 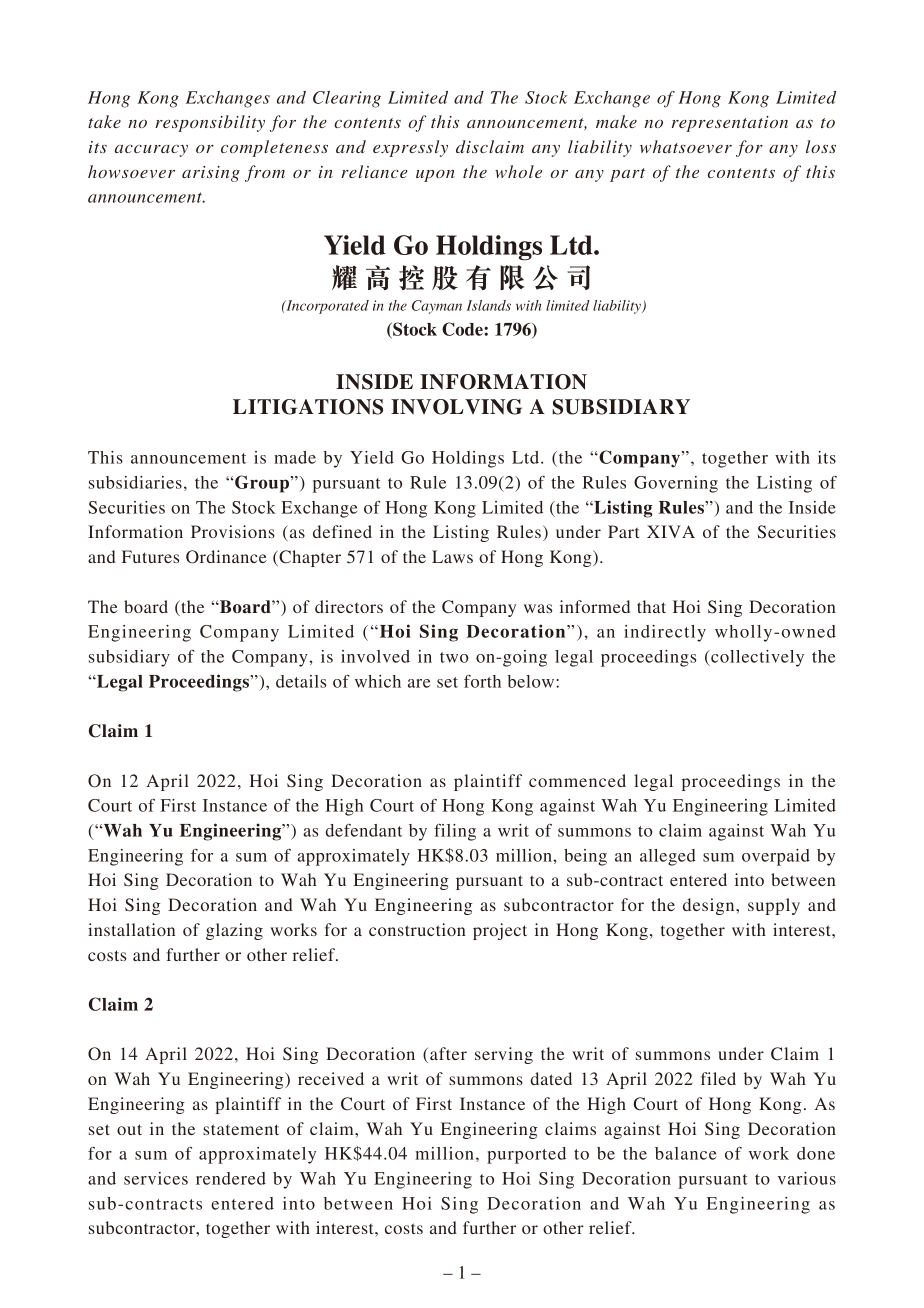 I want to click on balance, so click(x=685, y=1153).
